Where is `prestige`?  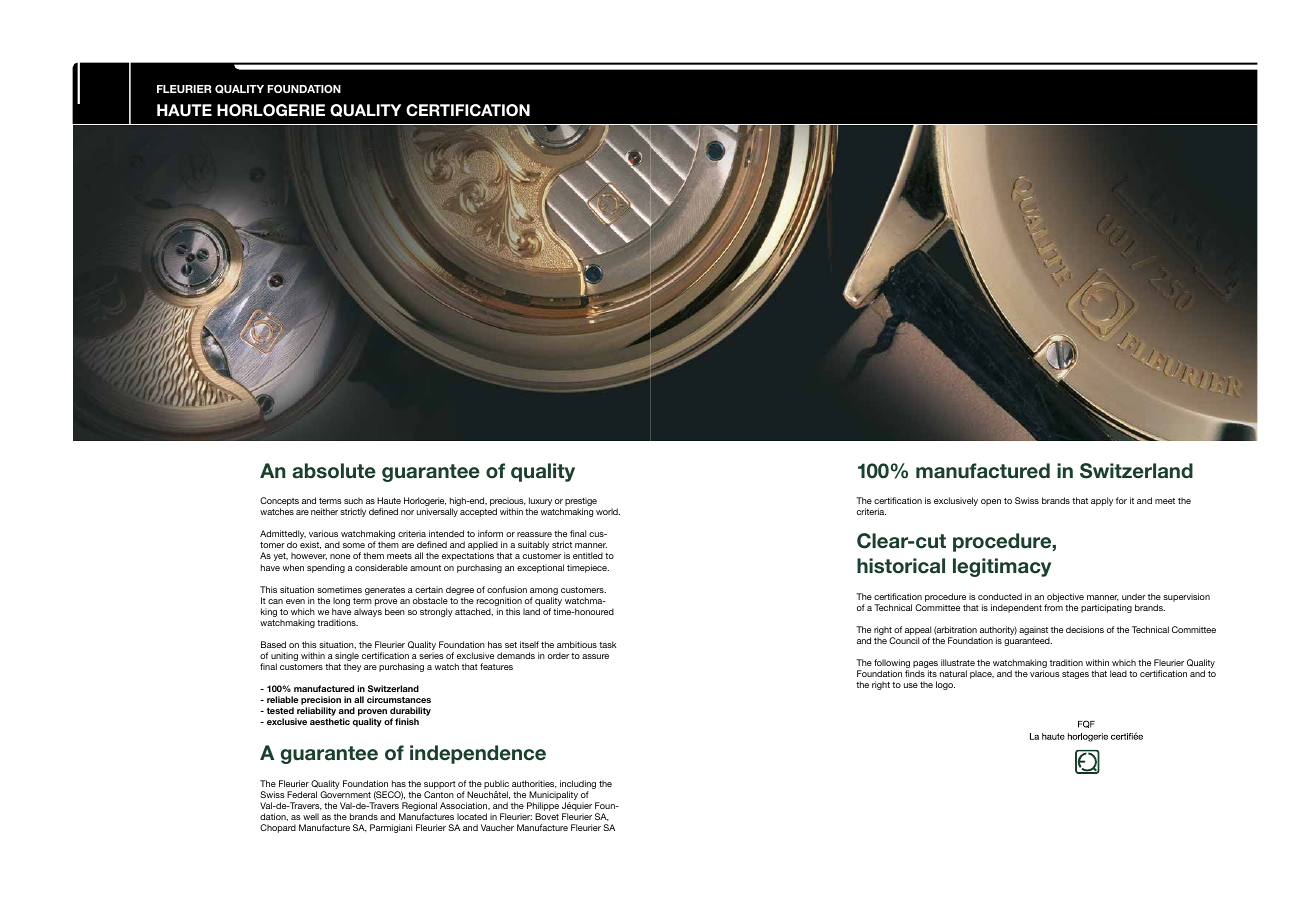
prestige is located at coordinates (581, 503).
